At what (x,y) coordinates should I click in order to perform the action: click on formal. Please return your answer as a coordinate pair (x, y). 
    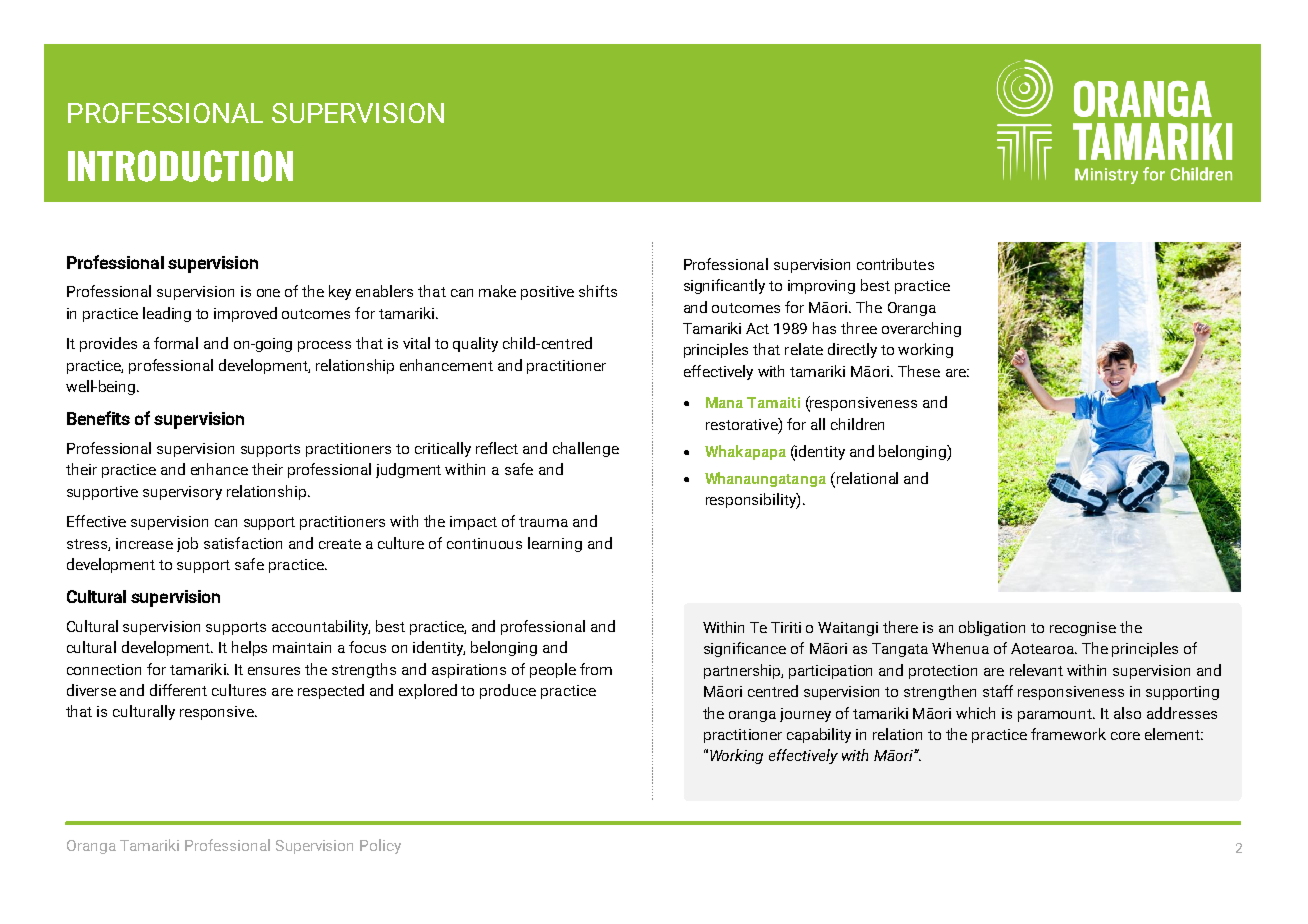
    Looking at the image, I should click on (176, 343).
